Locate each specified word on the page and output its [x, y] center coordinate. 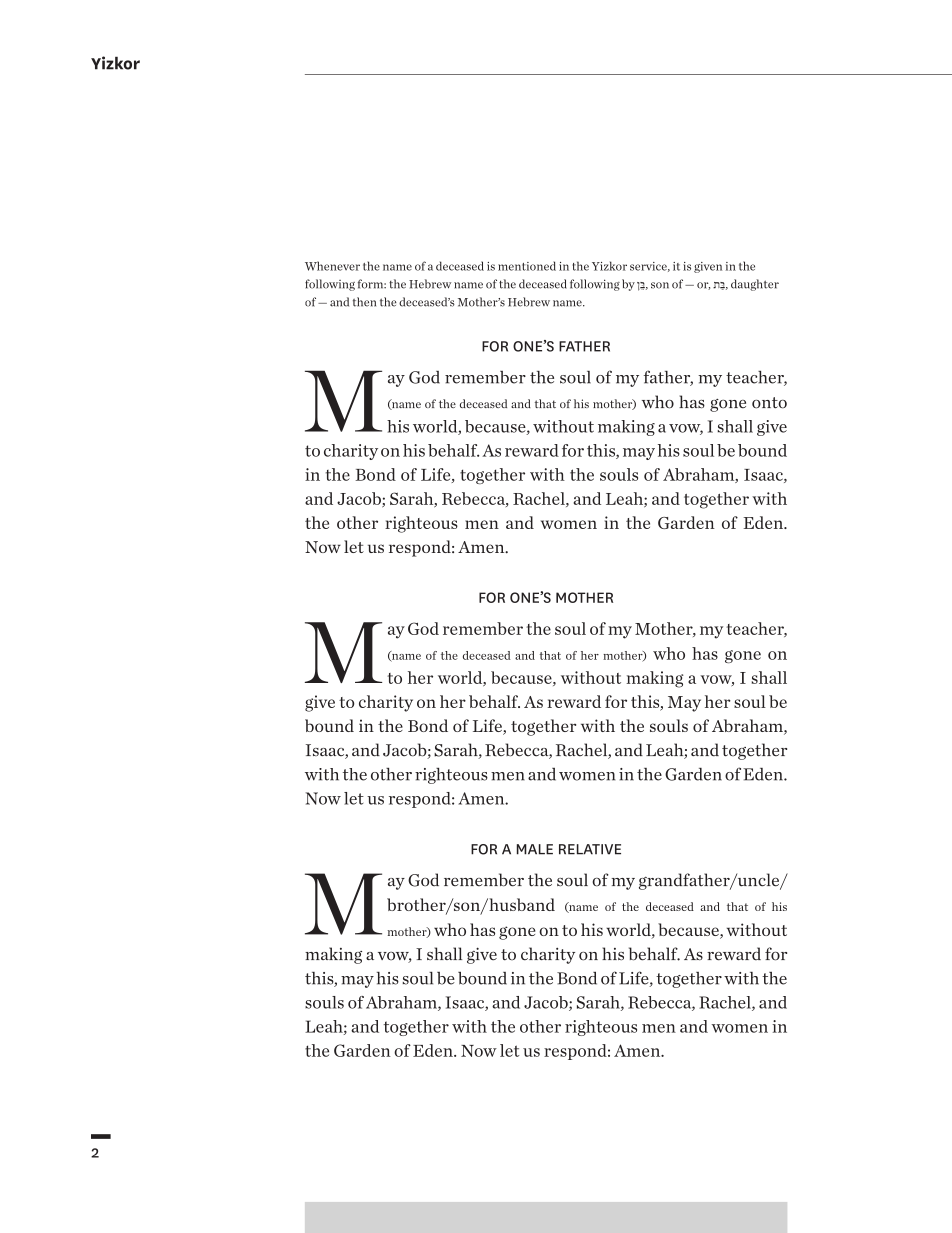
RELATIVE [590, 849]
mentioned [527, 266]
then [364, 302]
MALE [535, 849]
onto [769, 403]
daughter [755, 285]
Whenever [332, 266]
